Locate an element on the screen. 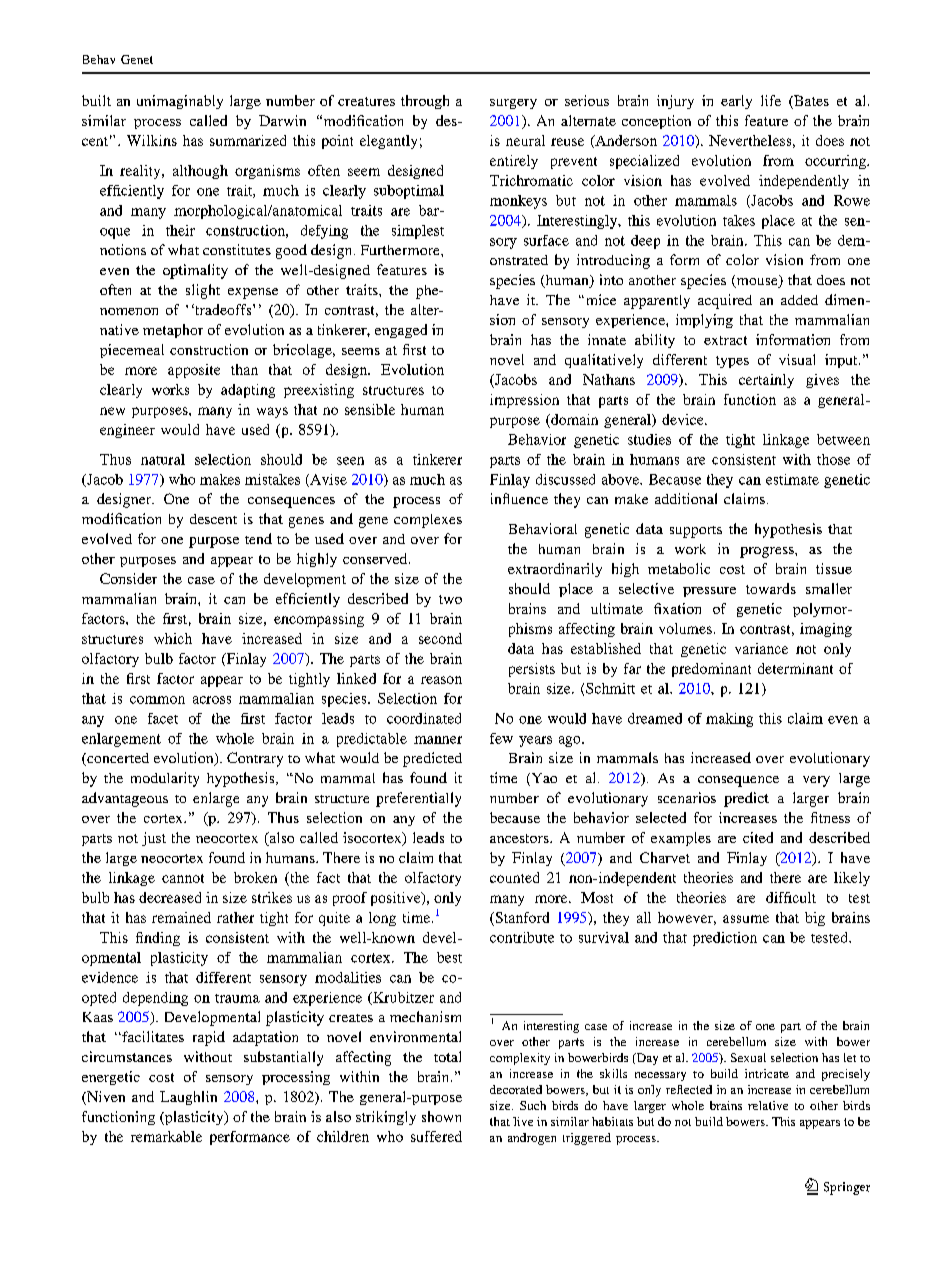 The width and height of the screenshot is (952, 1265). Laughlin is located at coordinates (188, 1098).
